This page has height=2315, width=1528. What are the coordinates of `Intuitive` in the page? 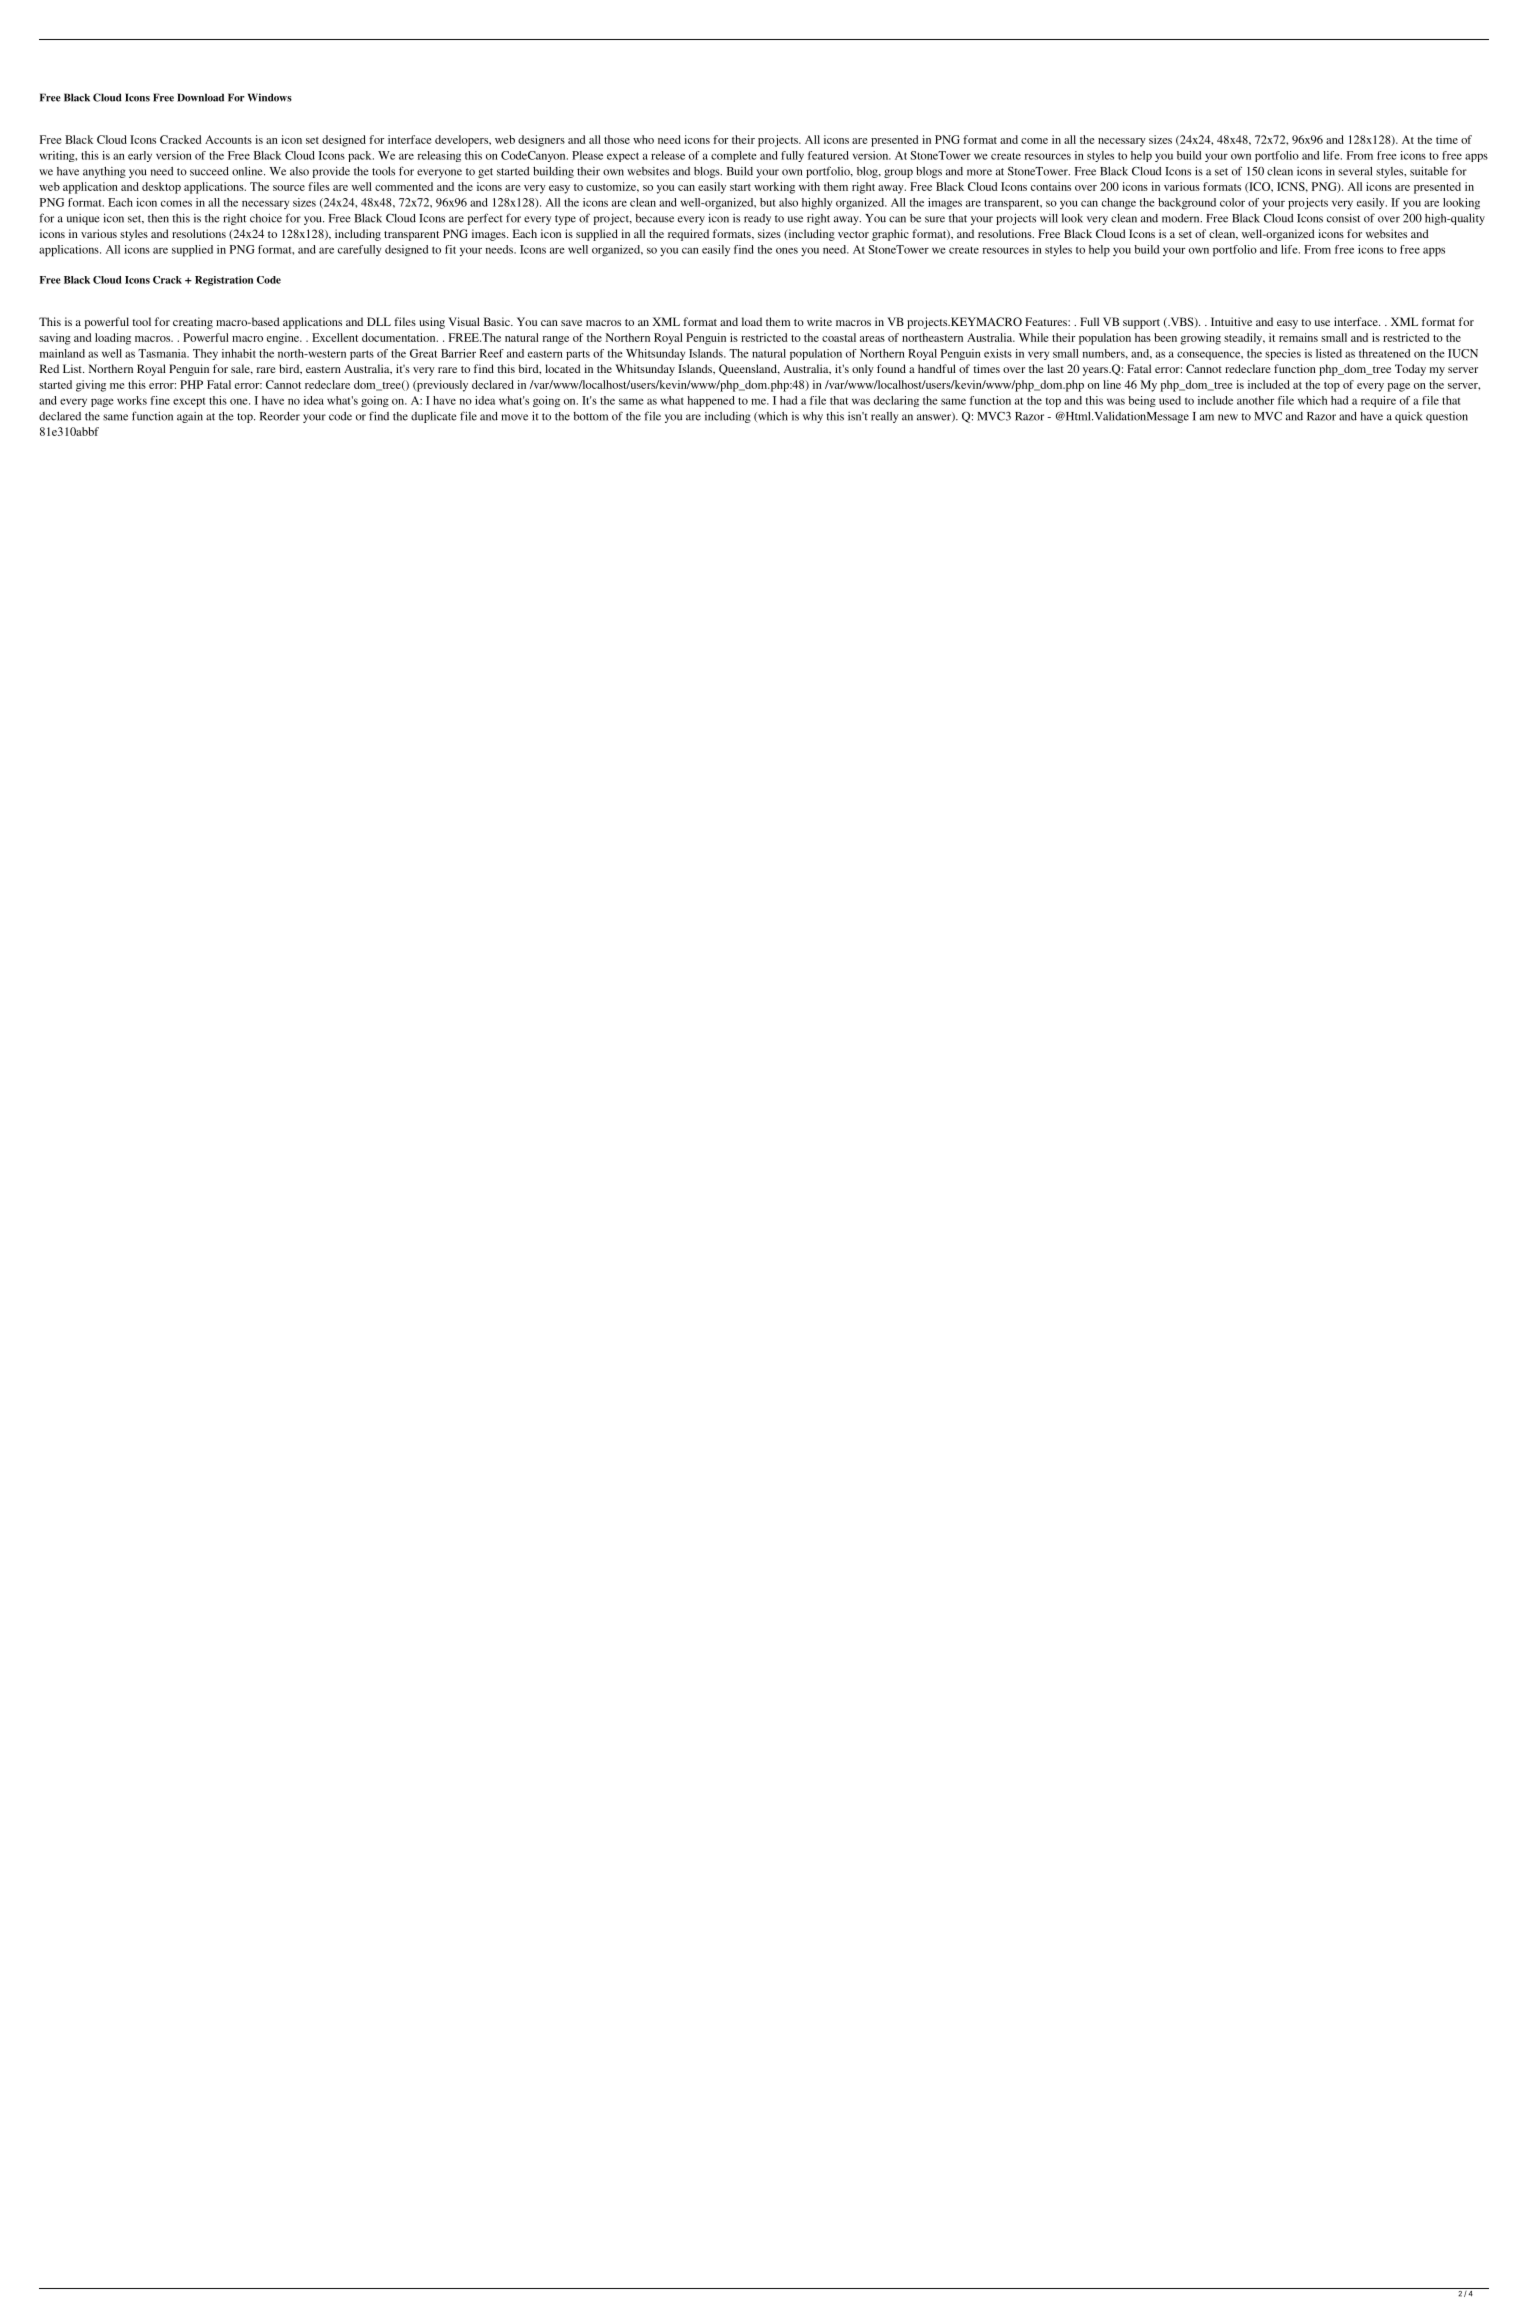 It's located at (1231, 321).
